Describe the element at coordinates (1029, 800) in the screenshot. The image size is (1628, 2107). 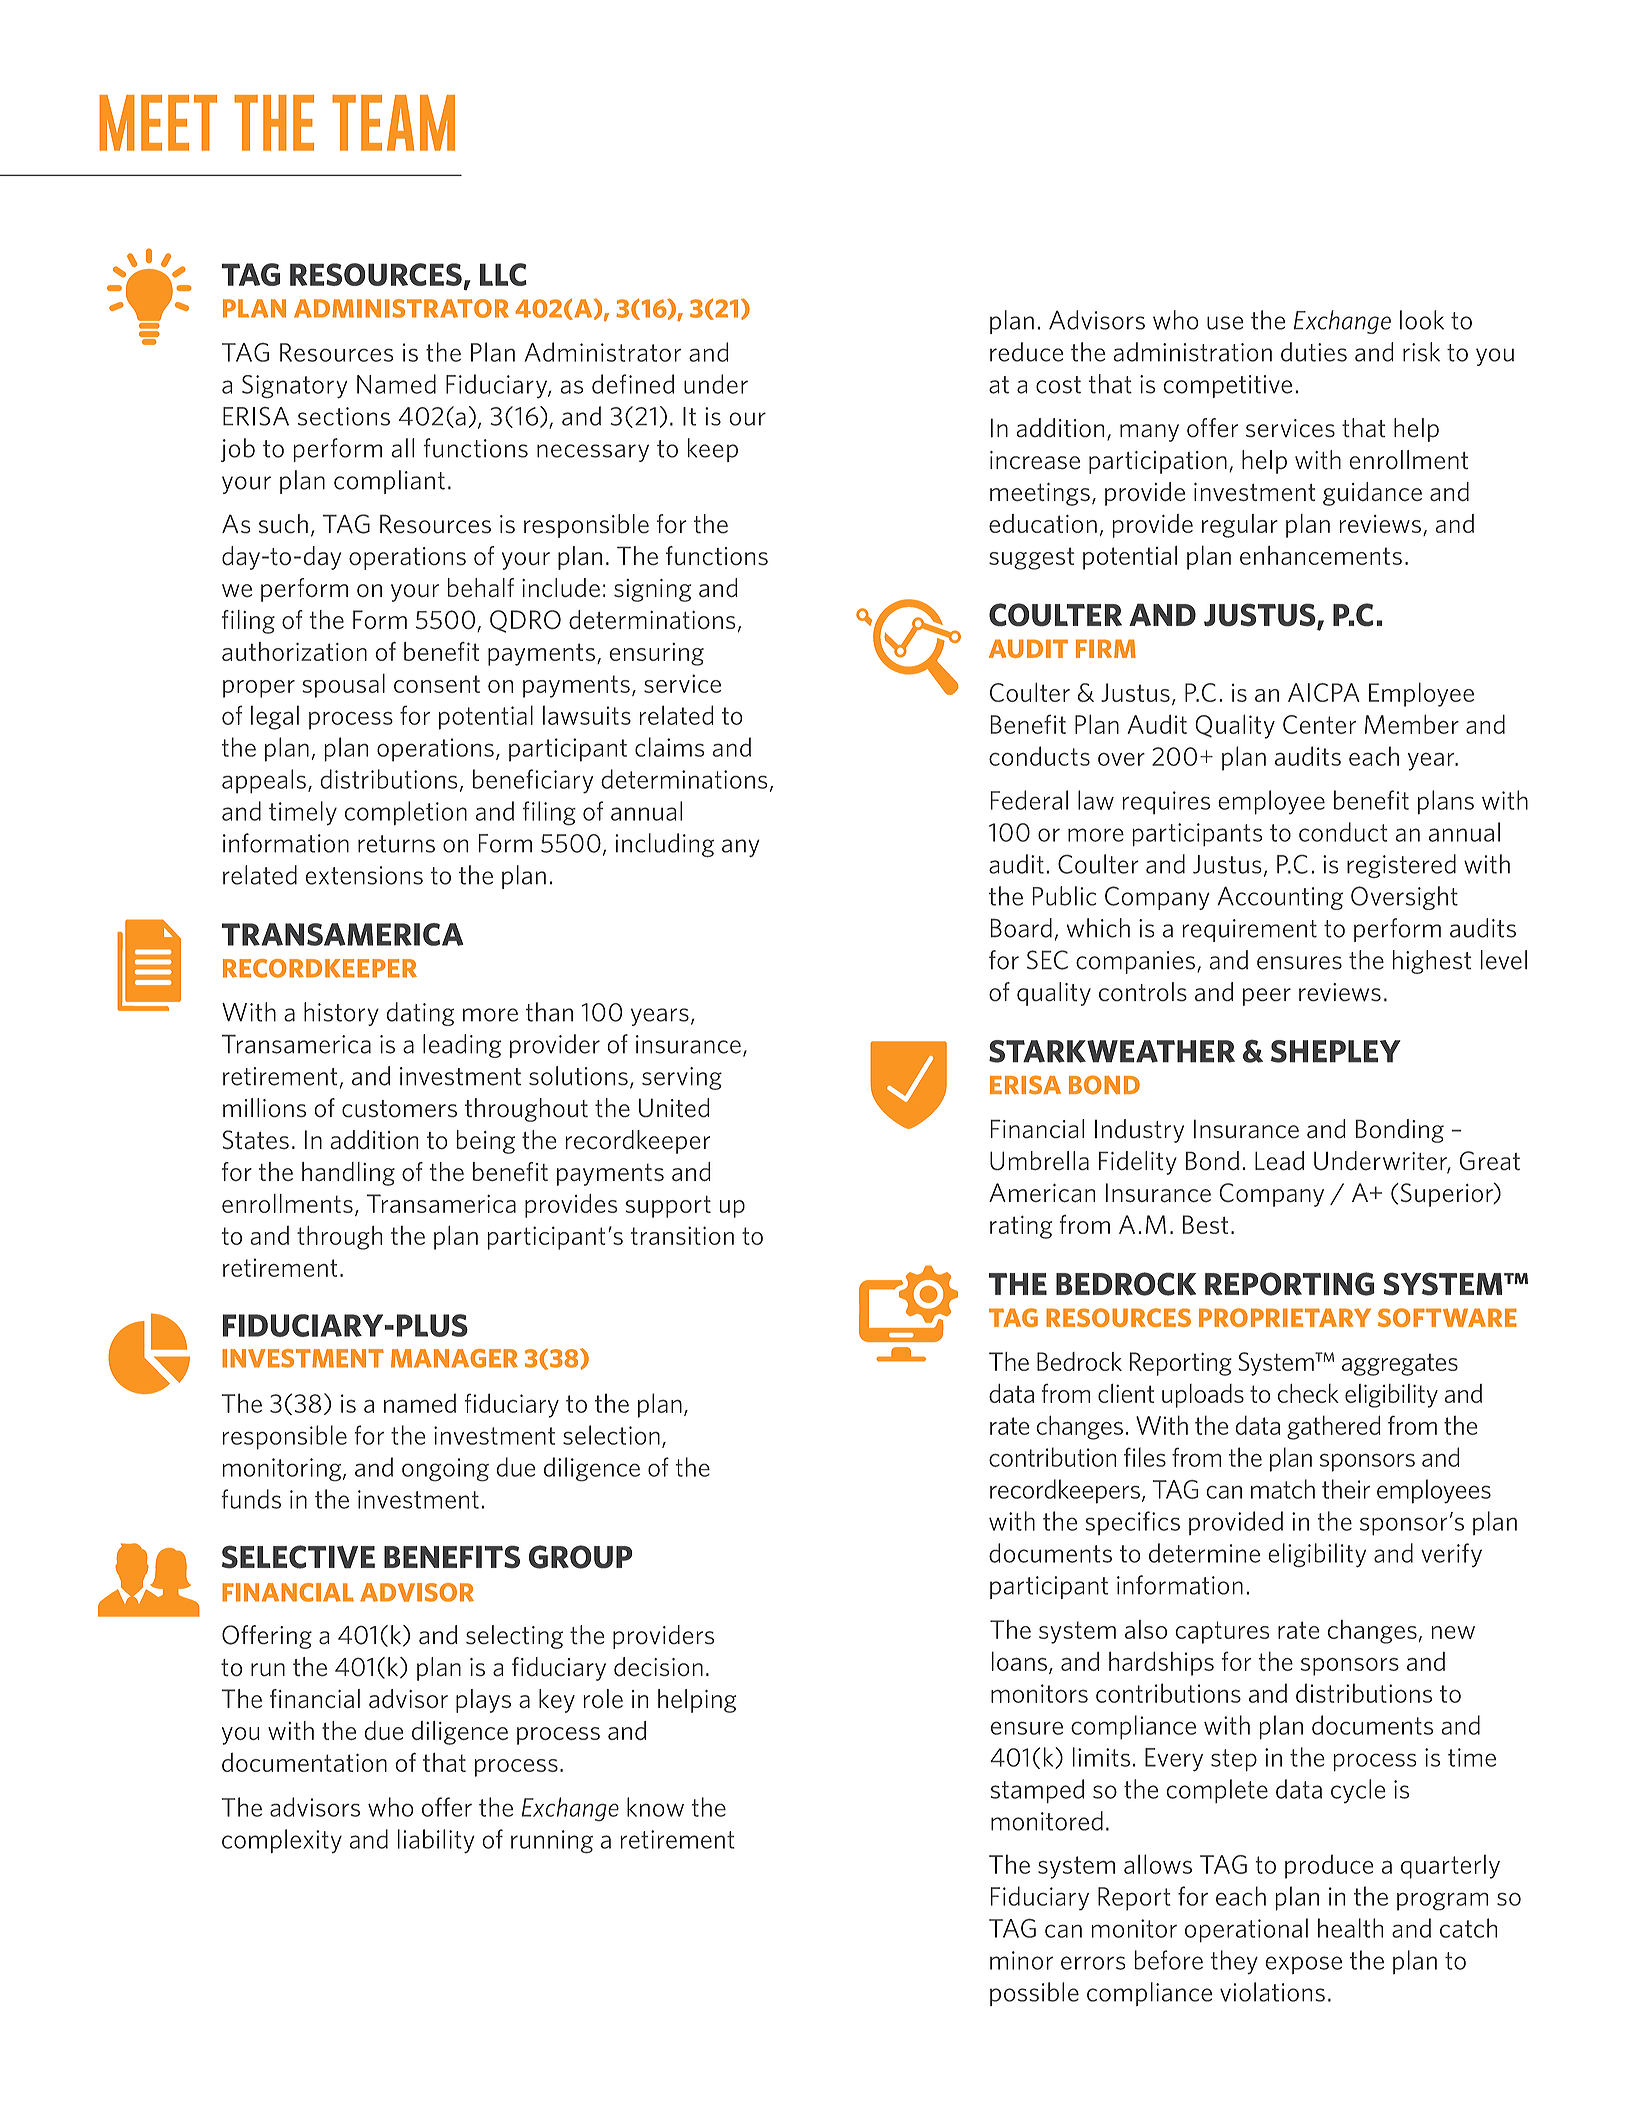
I see `Federal` at that location.
